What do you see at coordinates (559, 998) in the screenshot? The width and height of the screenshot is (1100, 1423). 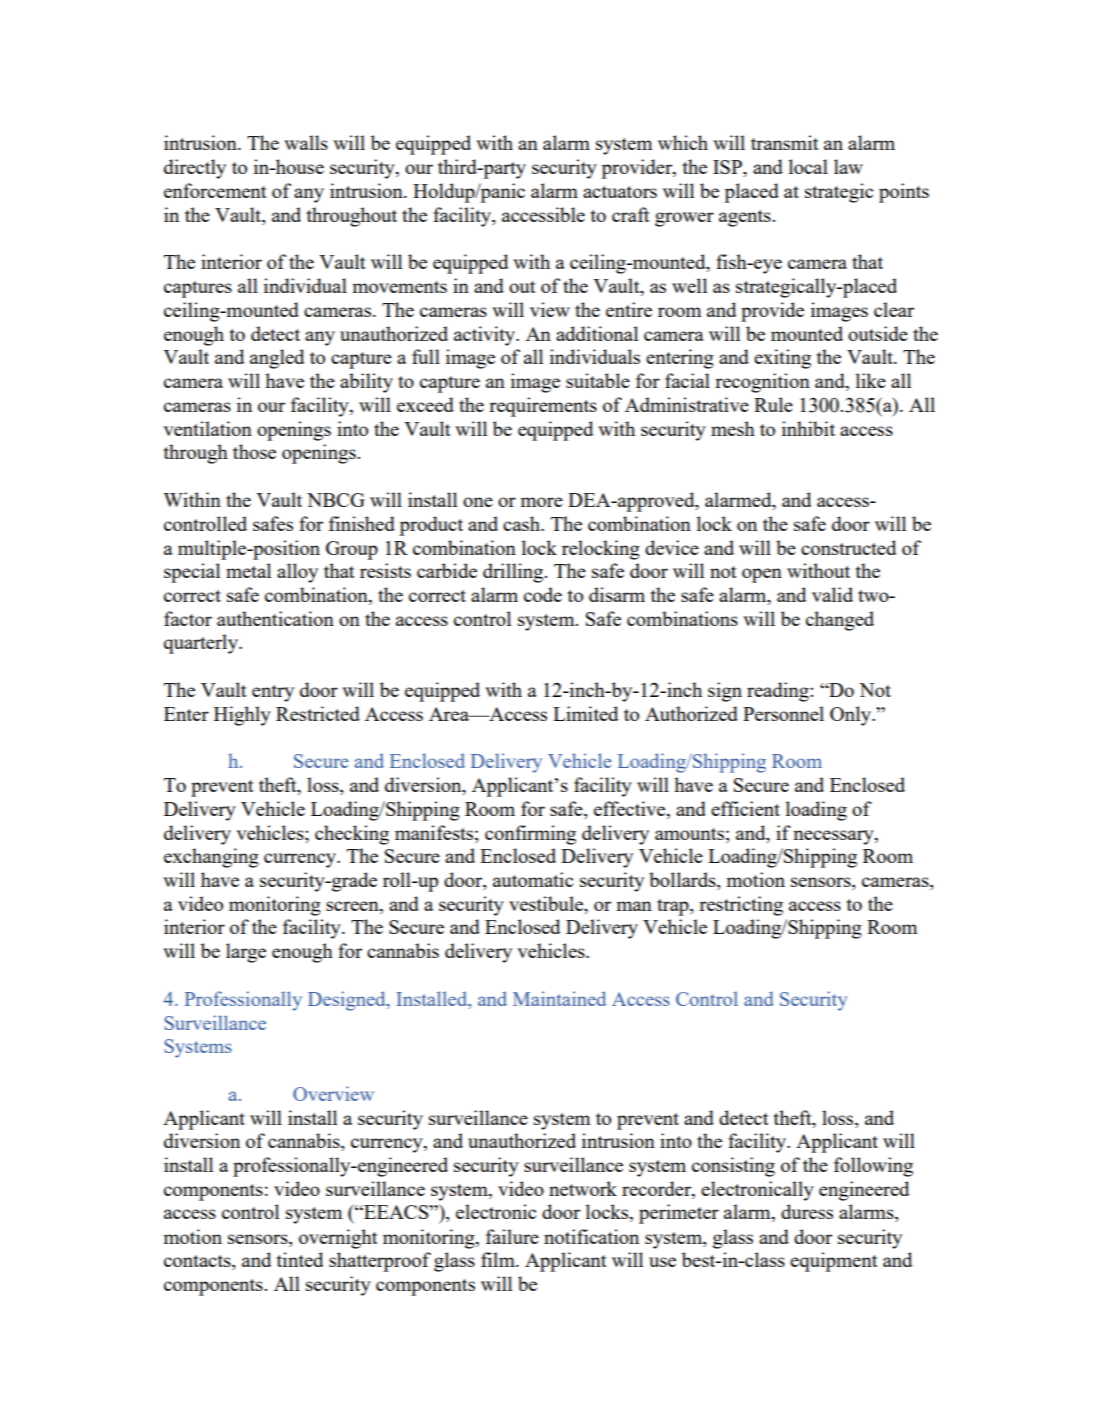 I see `Maintained` at bounding box center [559, 998].
